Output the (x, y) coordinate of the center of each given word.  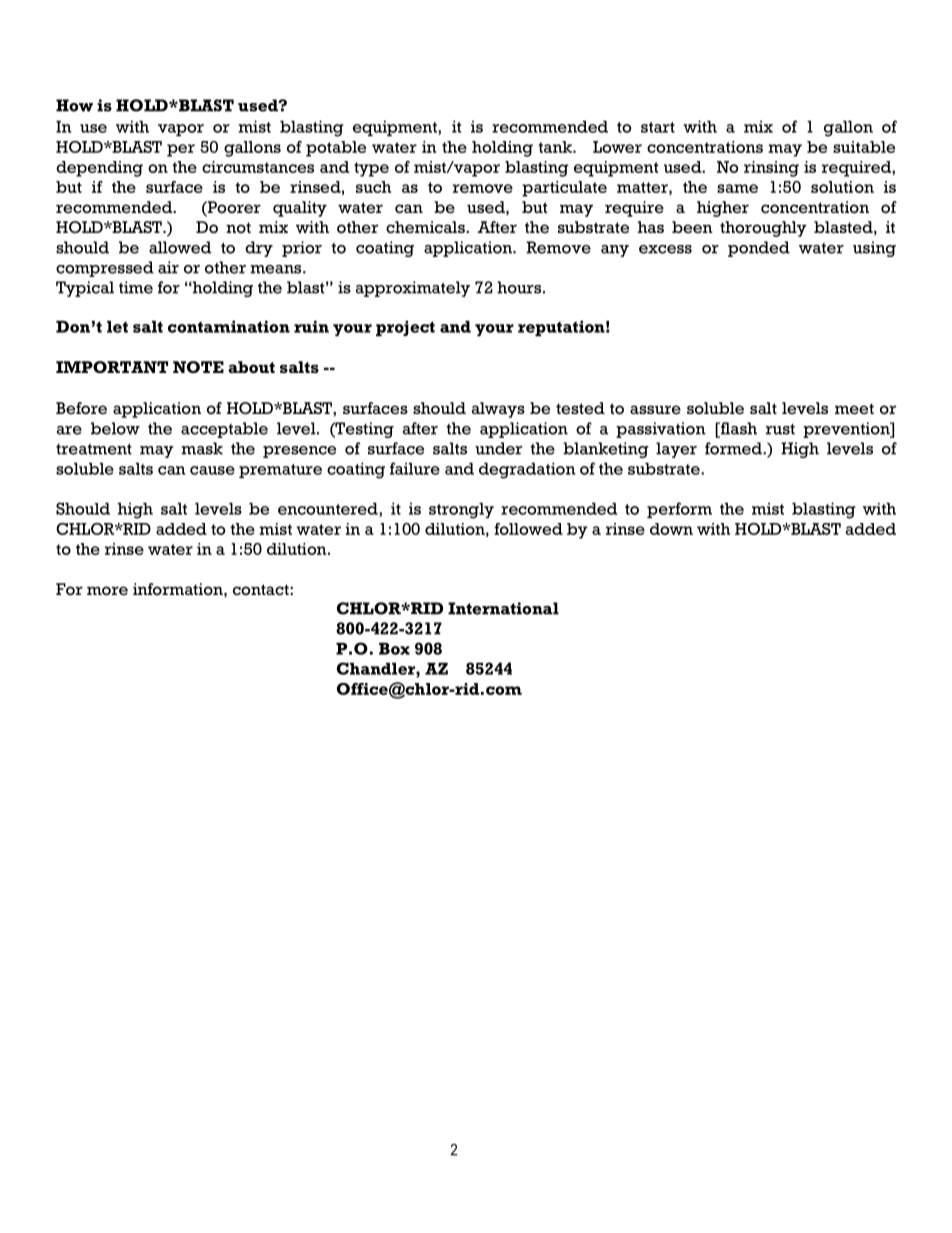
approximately (413, 289)
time (136, 287)
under (498, 448)
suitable (864, 147)
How (74, 105)
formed (734, 448)
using (874, 249)
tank (556, 147)
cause (212, 470)
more (107, 591)
